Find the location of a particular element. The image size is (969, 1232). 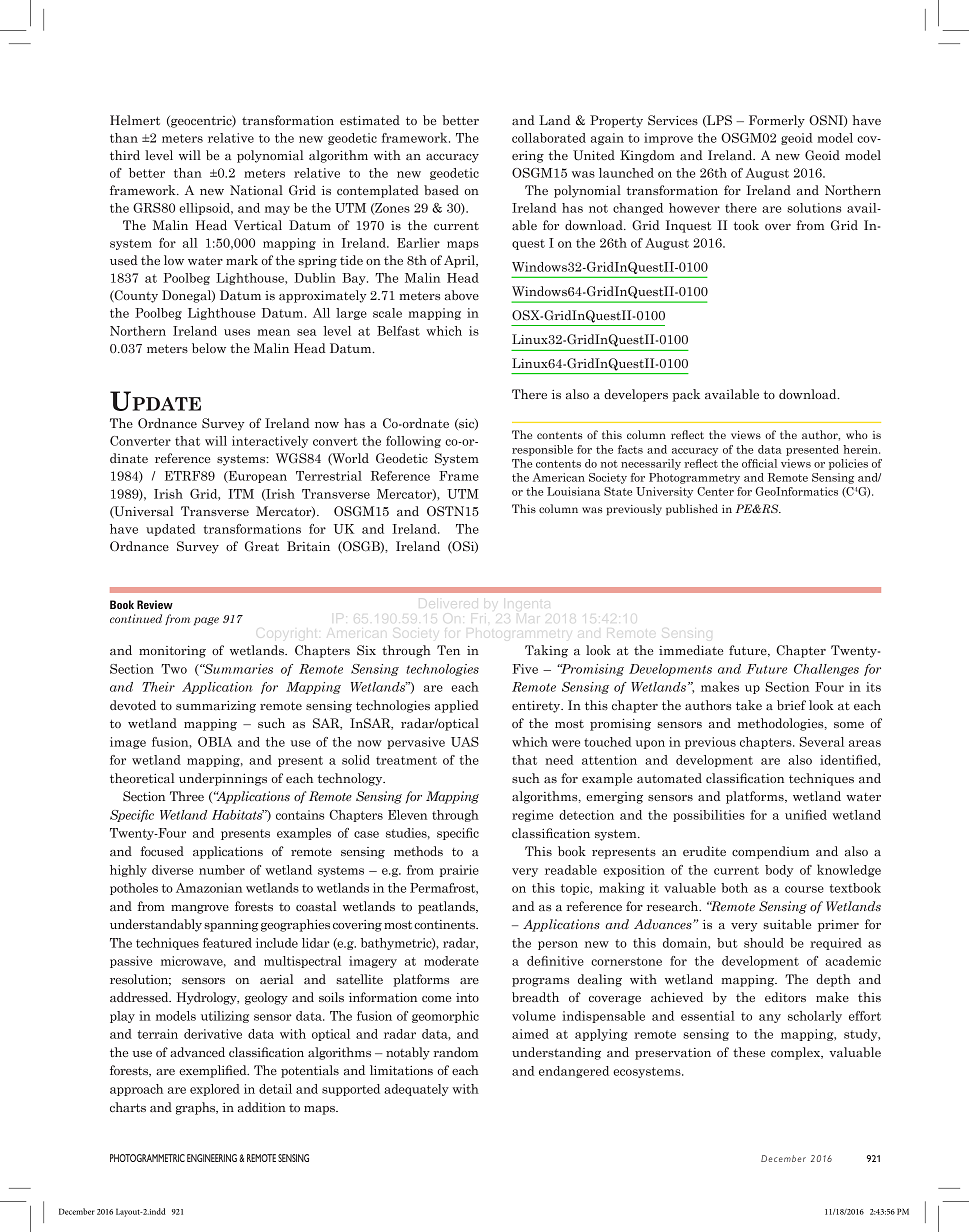

pack is located at coordinates (686, 395).
